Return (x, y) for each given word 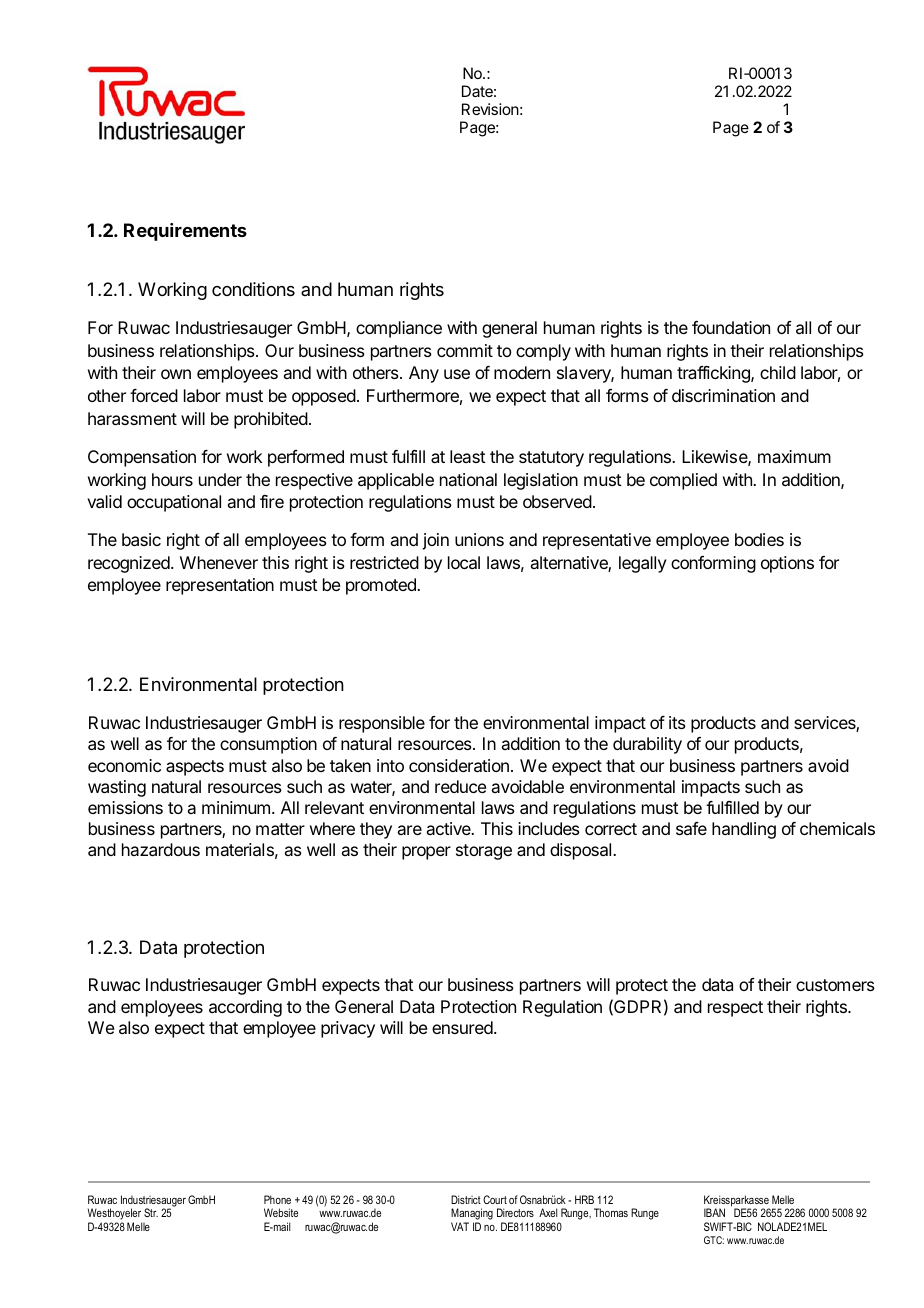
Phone (277, 1199)
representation (220, 586)
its (677, 722)
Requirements (185, 232)
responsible (382, 724)
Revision (490, 109)
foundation (731, 327)
